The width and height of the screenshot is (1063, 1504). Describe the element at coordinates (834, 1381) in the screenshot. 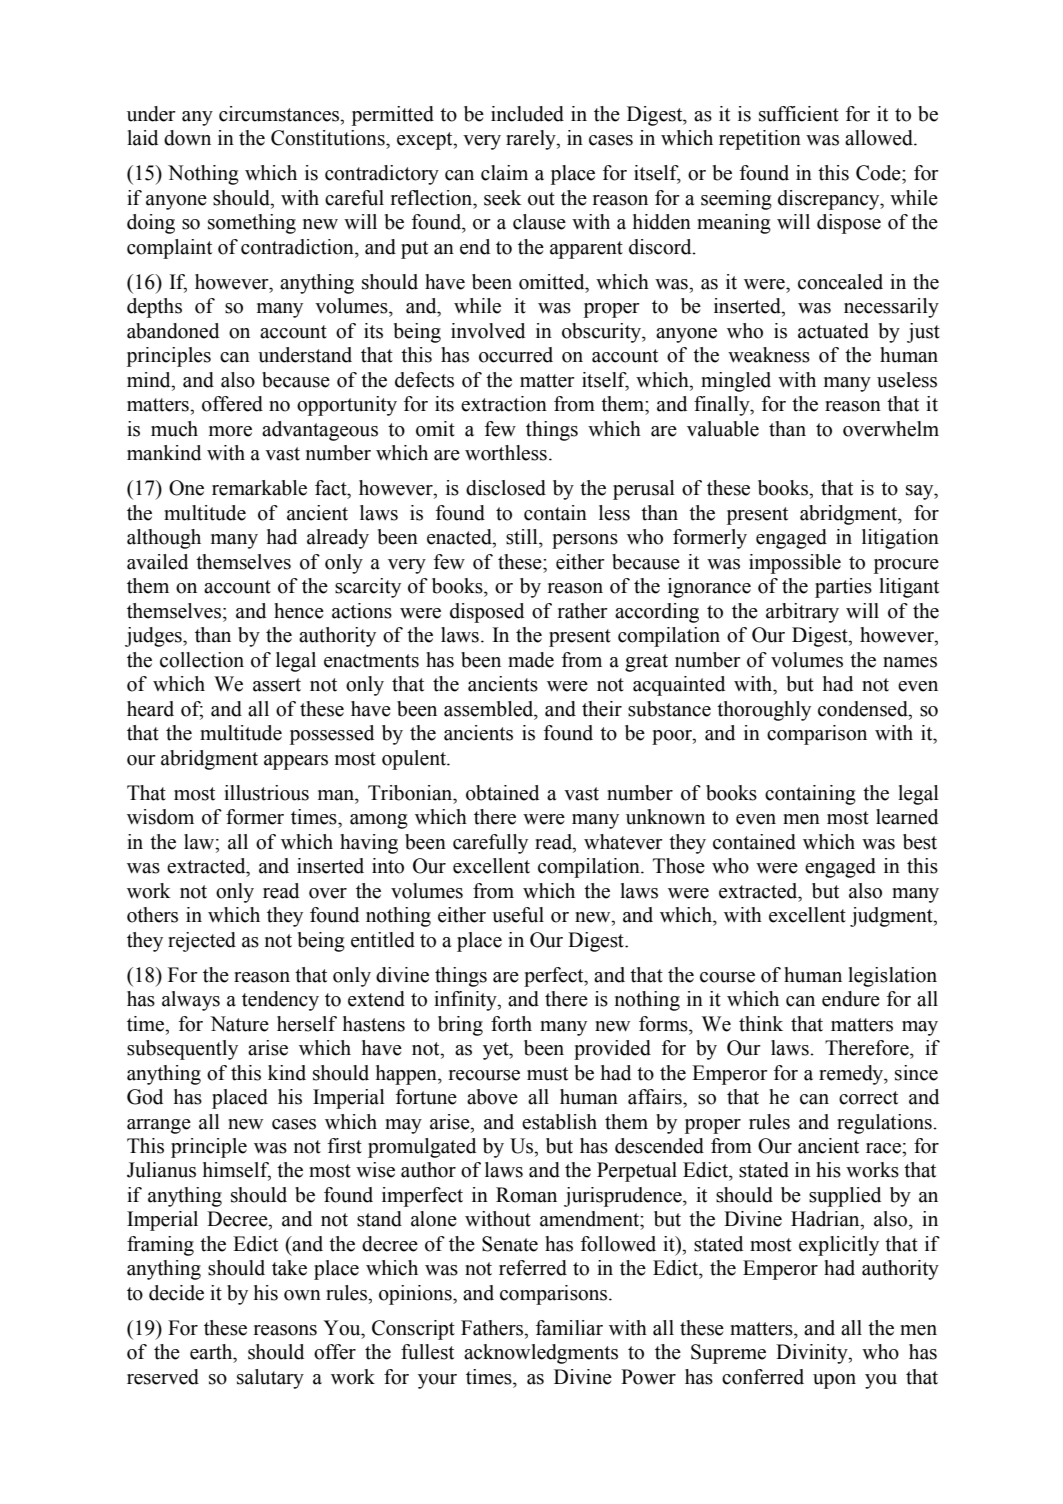

I see `upon` at that location.
